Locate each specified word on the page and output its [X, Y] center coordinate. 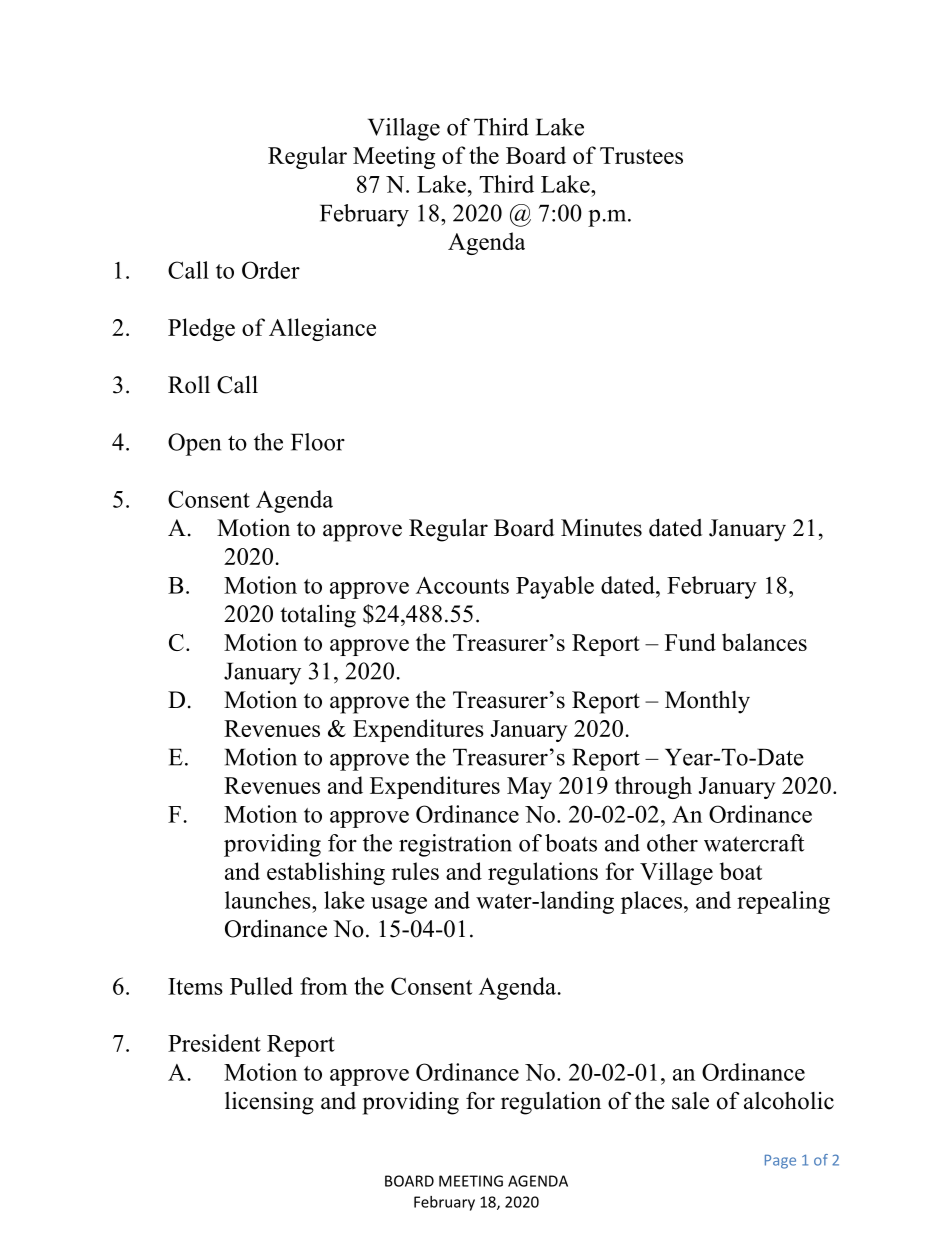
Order [271, 270]
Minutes [601, 528]
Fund [690, 642]
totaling [318, 616]
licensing [269, 1103]
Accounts [462, 585]
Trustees [641, 155]
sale [690, 1101]
